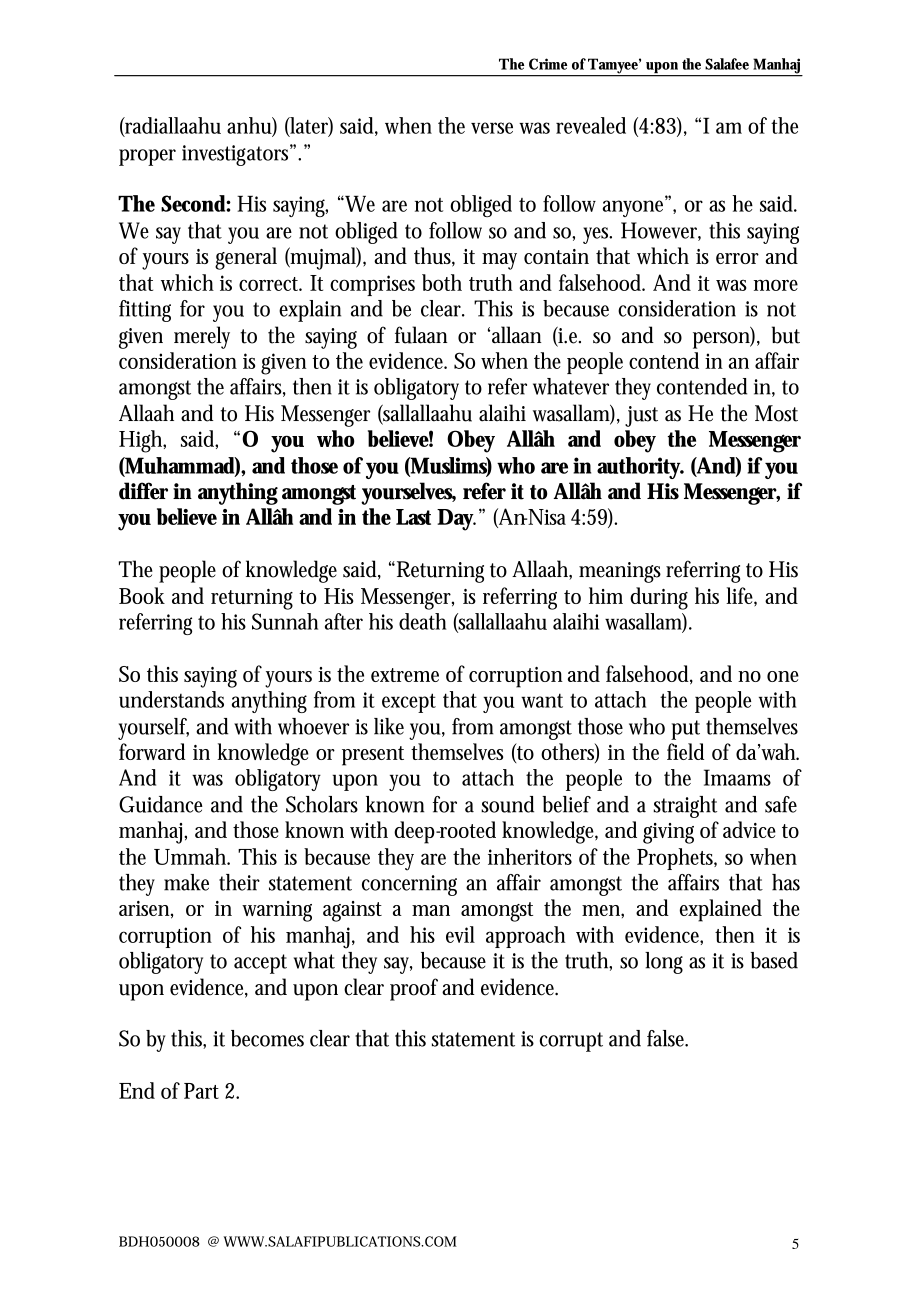 This page has width=924, height=1307. Describe the element at coordinates (456, 520) in the page. I see `Day` at that location.
